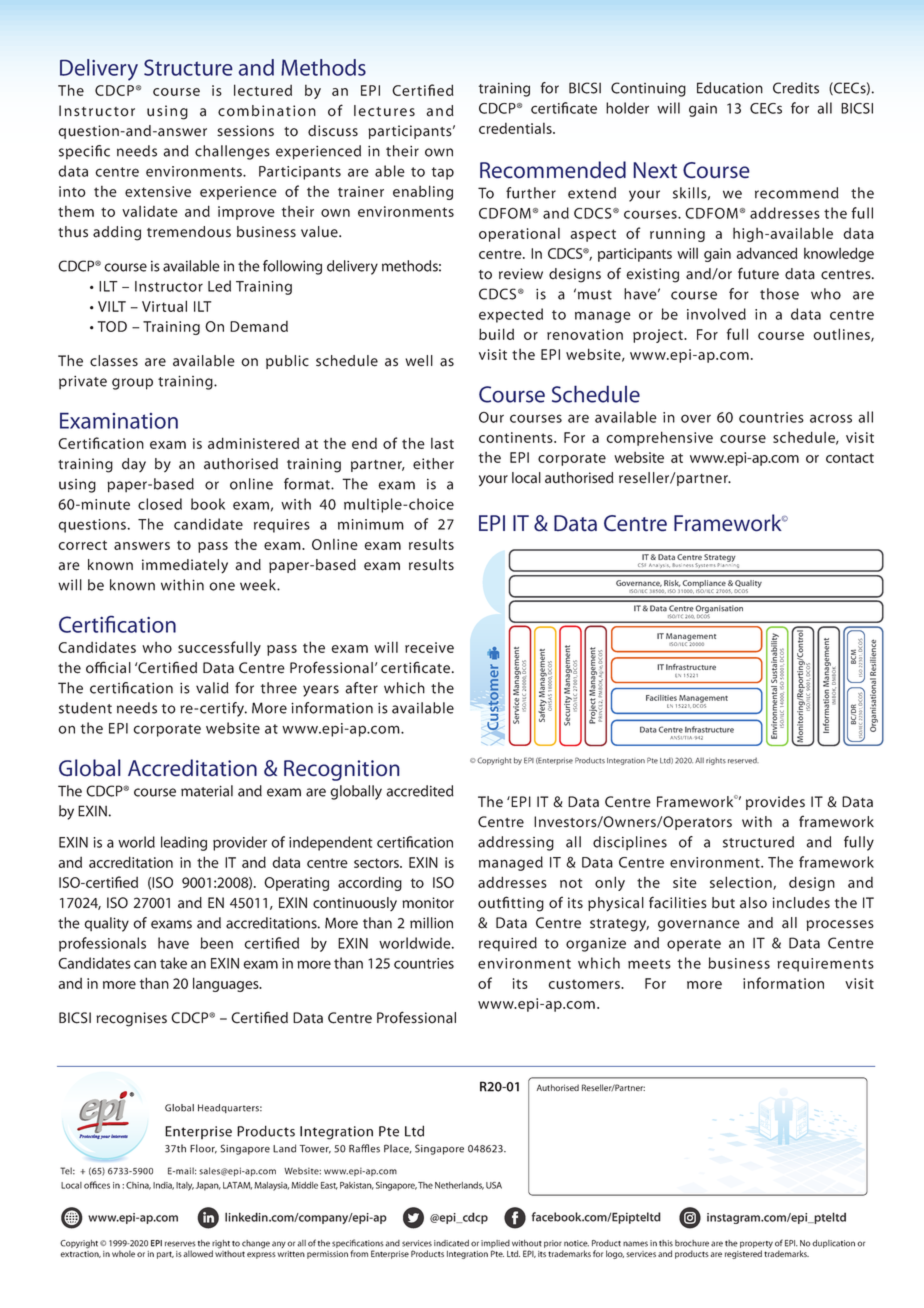 The width and height of the document is (924, 1308). What do you see at coordinates (108, 667) in the document?
I see `official` at bounding box center [108, 667].
